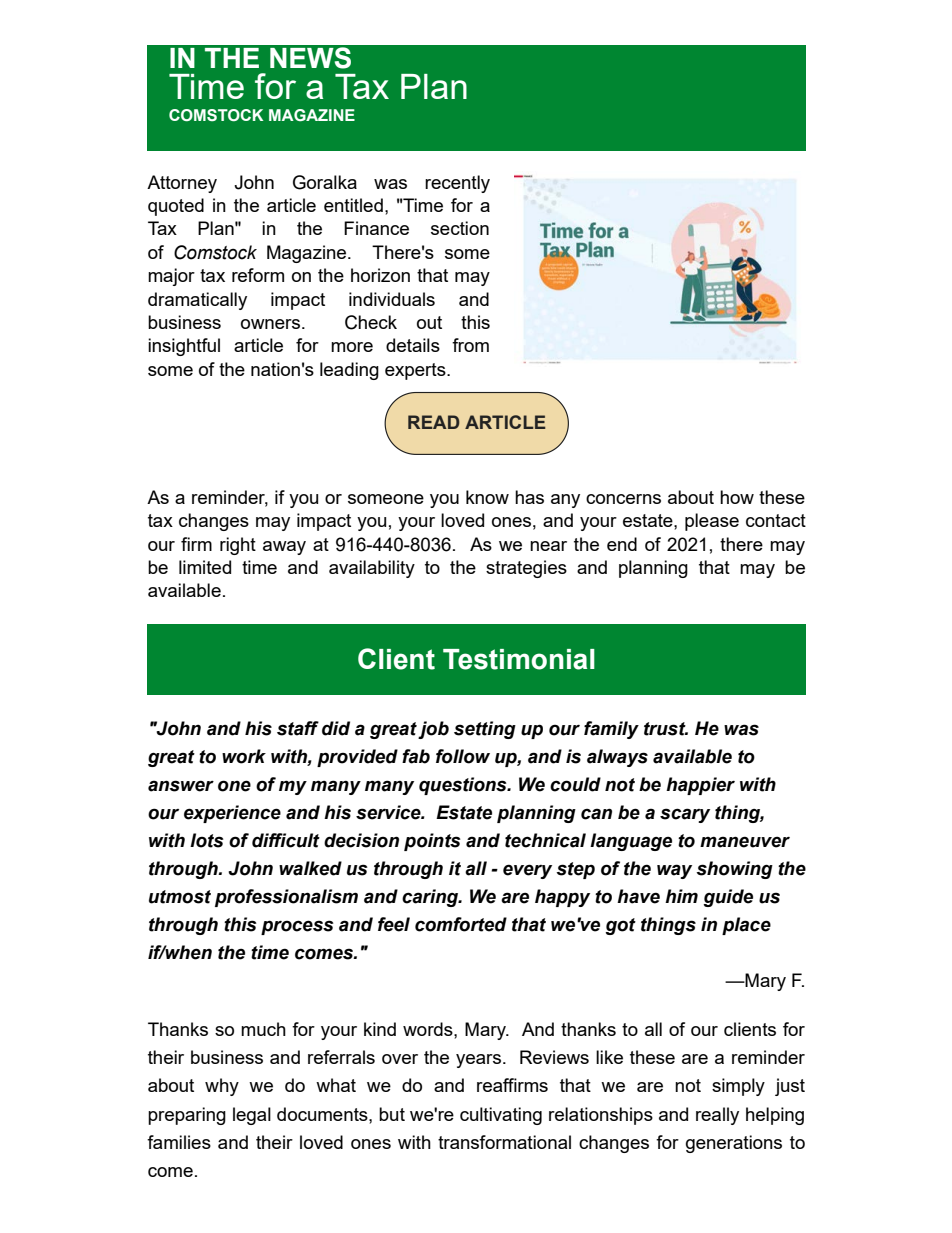 The image size is (952, 1233). Describe the element at coordinates (519, 659) in the screenshot. I see `Testimonial` at that location.
